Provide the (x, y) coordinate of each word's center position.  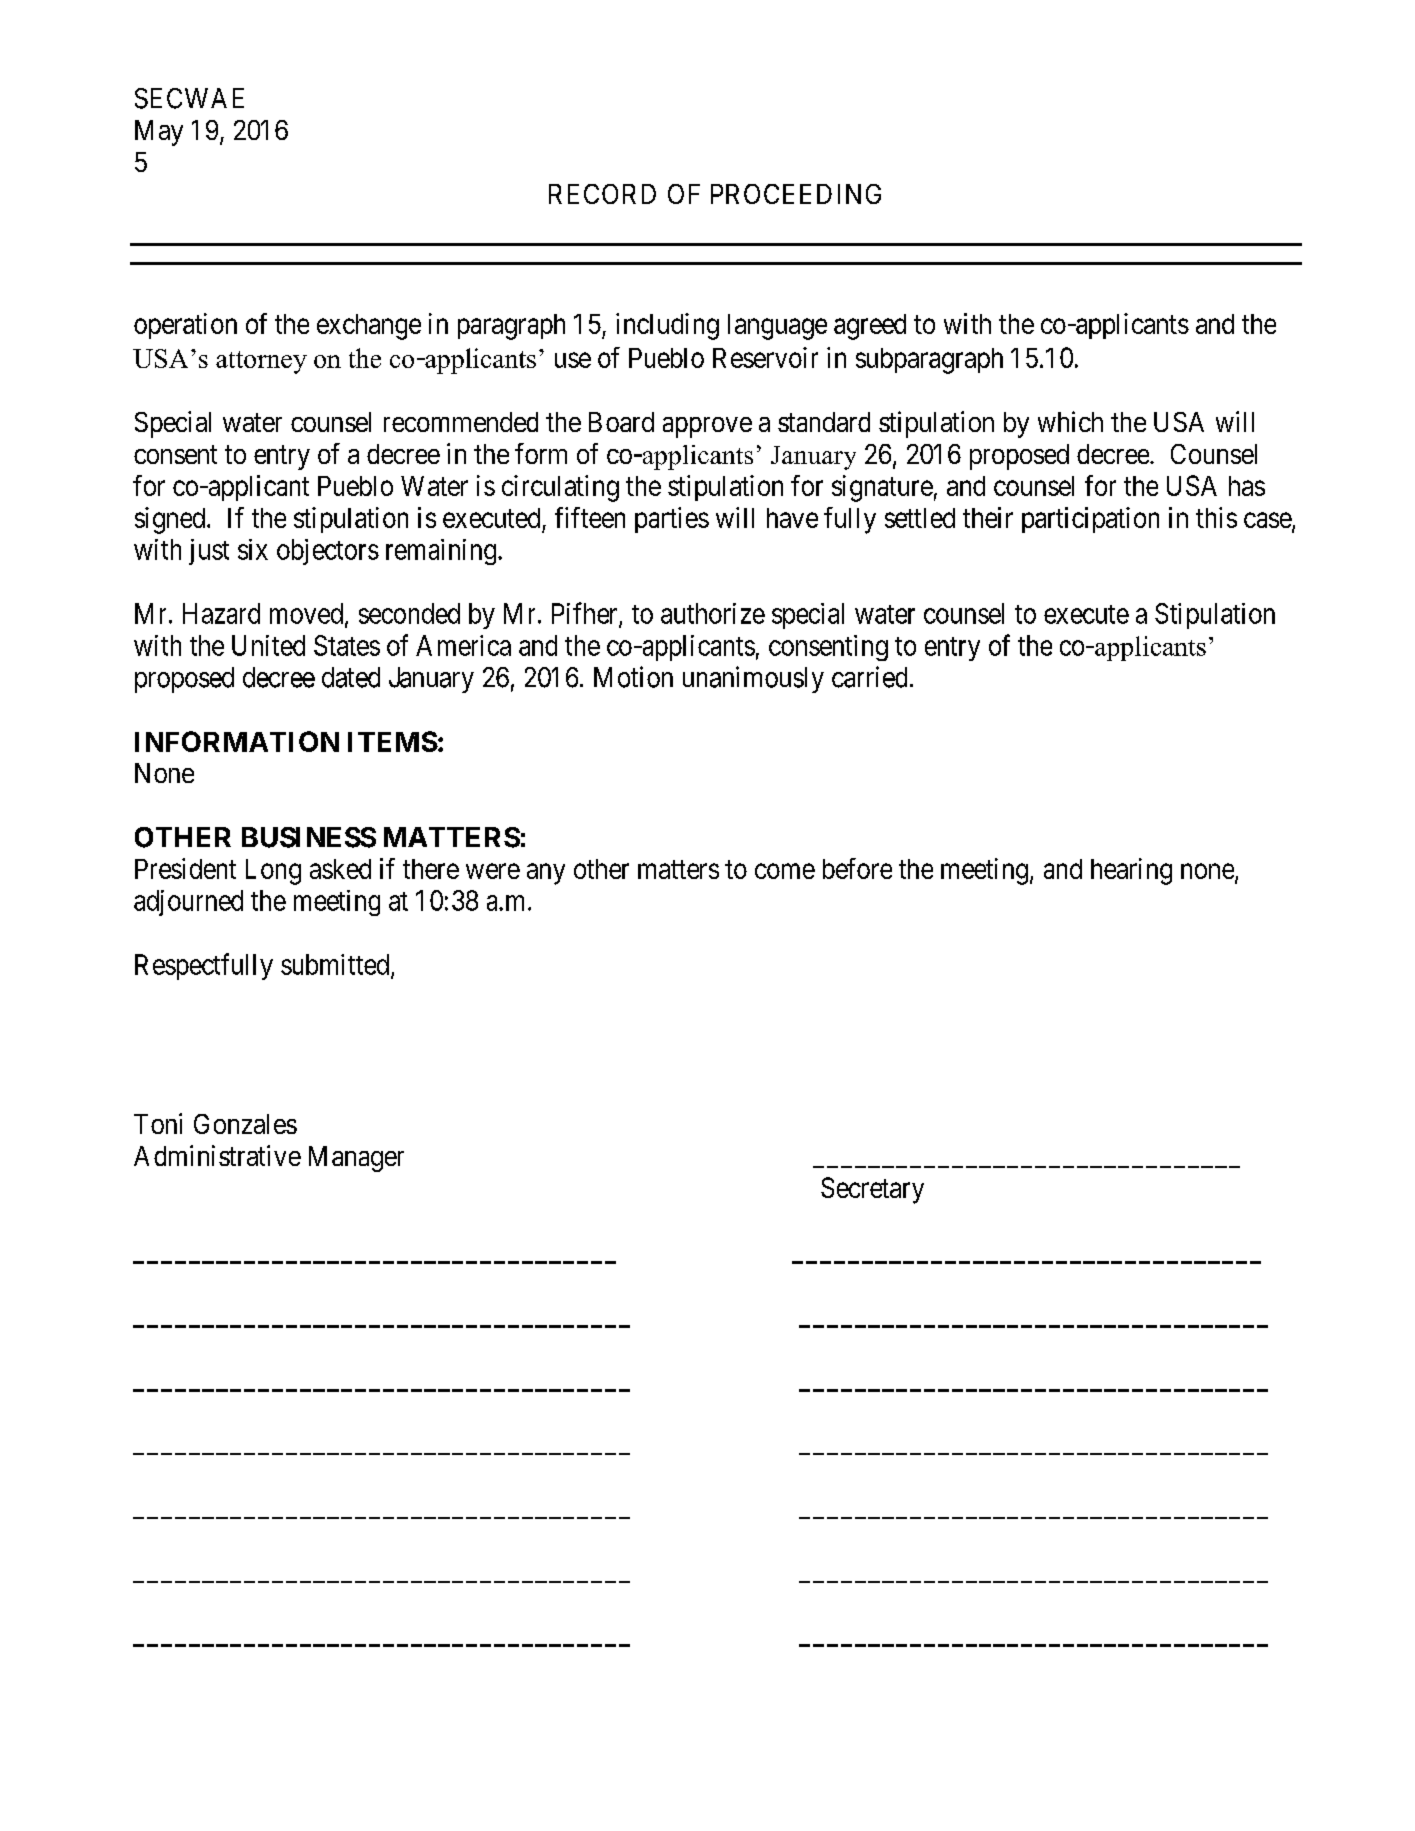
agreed (870, 327)
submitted (336, 965)
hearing (1131, 871)
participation (1090, 520)
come (785, 871)
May (159, 133)
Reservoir (765, 357)
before (857, 868)
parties (672, 520)
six (253, 549)
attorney (261, 362)
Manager (356, 1159)
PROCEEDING (796, 194)
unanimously (753, 679)
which (1070, 421)
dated (351, 677)
